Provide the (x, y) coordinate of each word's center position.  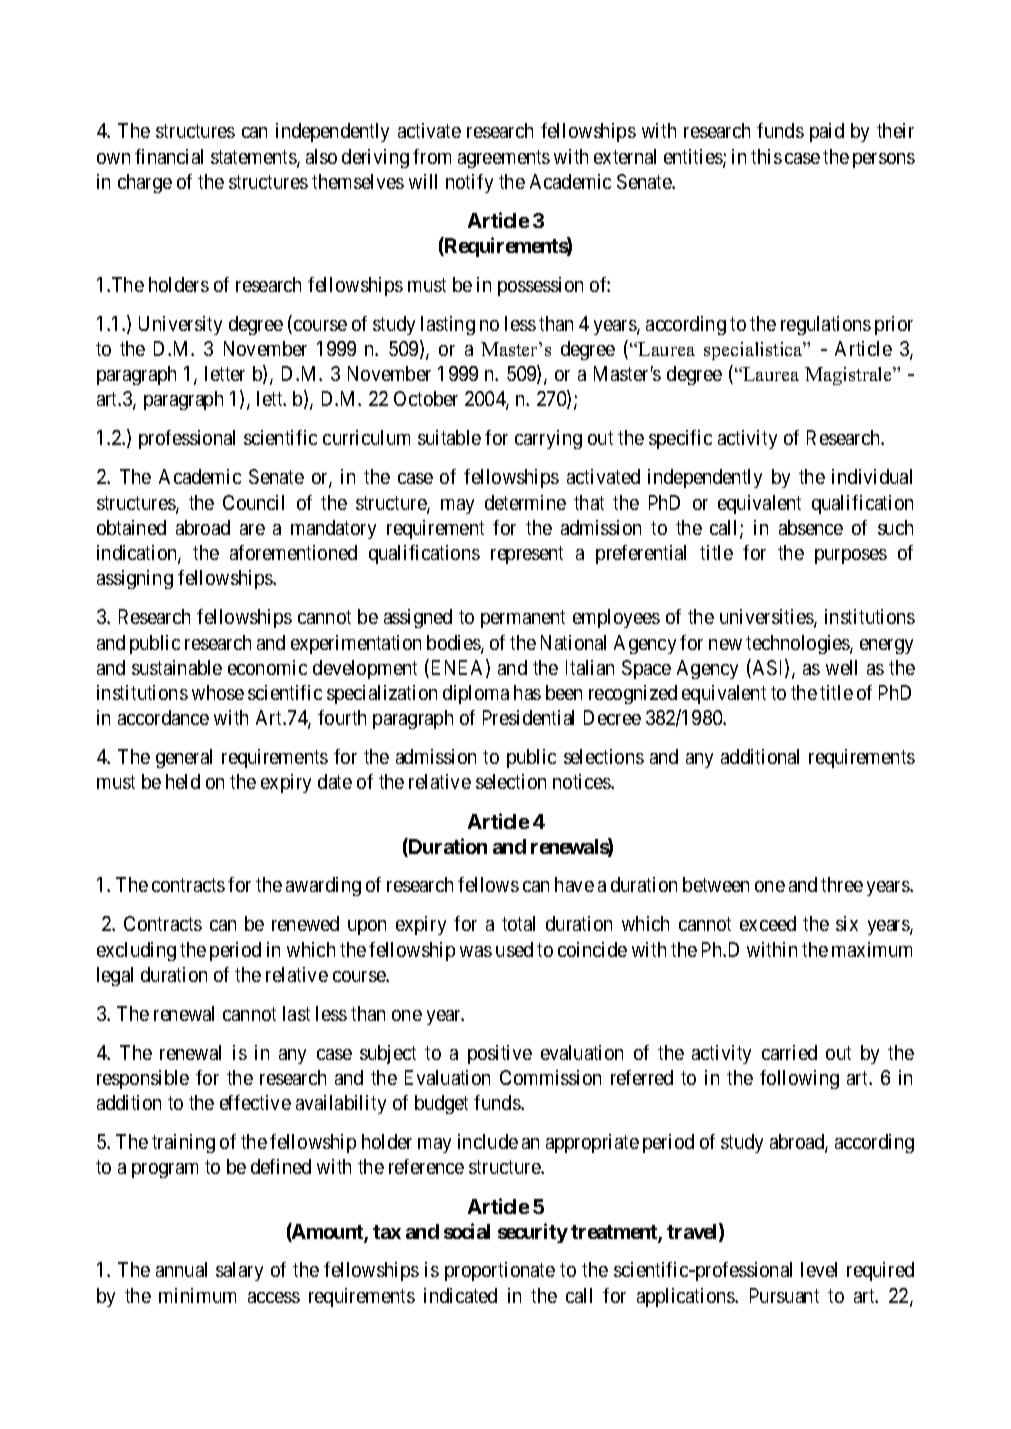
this (766, 156)
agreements (504, 159)
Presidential (528, 717)
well (841, 667)
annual (181, 1269)
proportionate (500, 1271)
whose (218, 692)
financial (169, 156)
